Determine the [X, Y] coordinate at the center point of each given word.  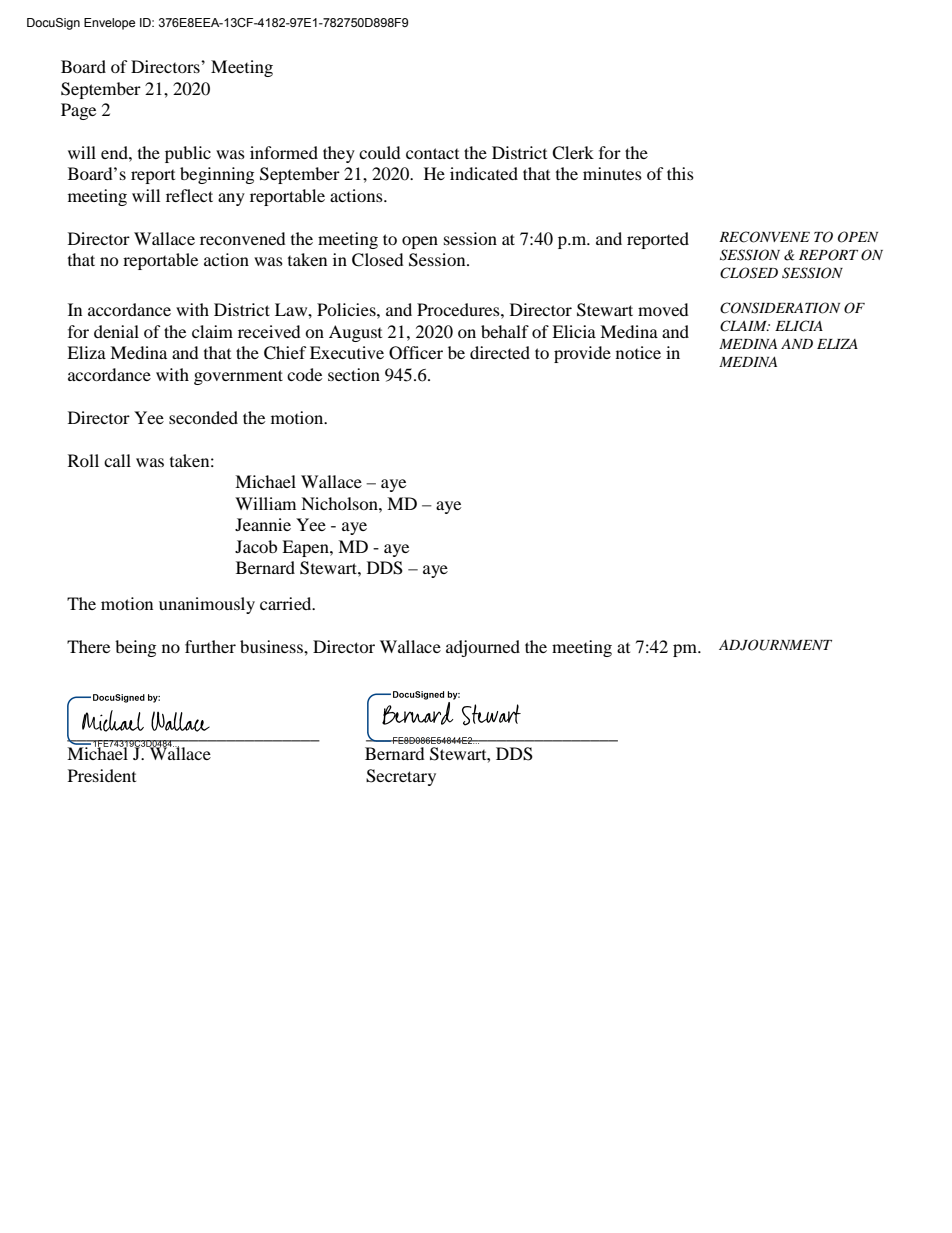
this [680, 173]
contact [432, 153]
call [117, 460]
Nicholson [340, 503]
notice [638, 352]
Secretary [401, 777]
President [102, 775]
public [188, 154]
